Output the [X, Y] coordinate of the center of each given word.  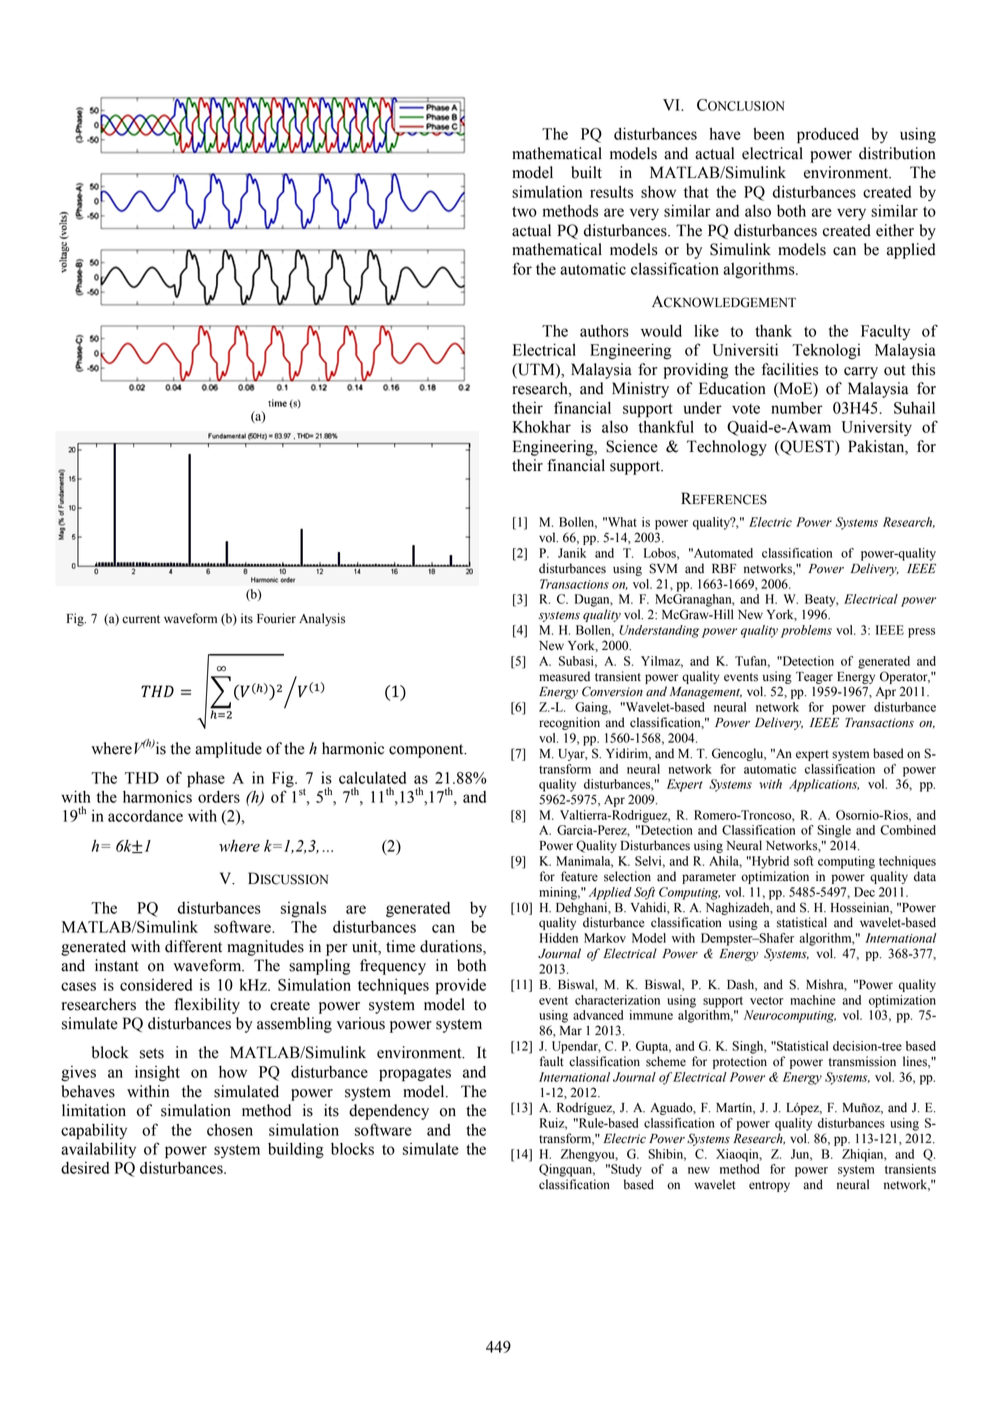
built [586, 172]
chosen [230, 1130]
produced [828, 136]
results [611, 192]
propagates [415, 1074]
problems [806, 631]
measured [564, 676]
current [141, 619]
